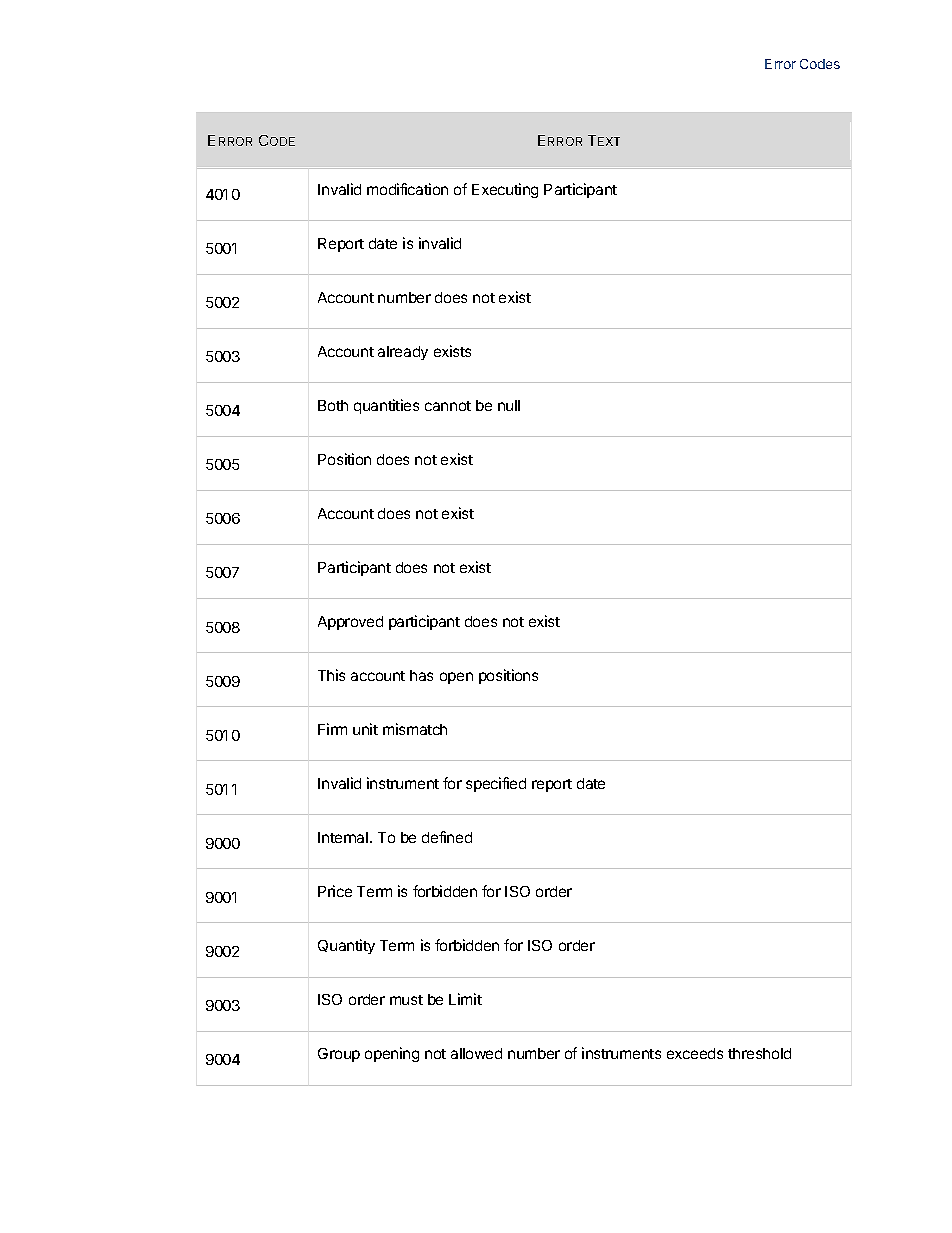 The width and height of the screenshot is (952, 1233). What do you see at coordinates (448, 406) in the screenshot?
I see `cannot` at bounding box center [448, 406].
